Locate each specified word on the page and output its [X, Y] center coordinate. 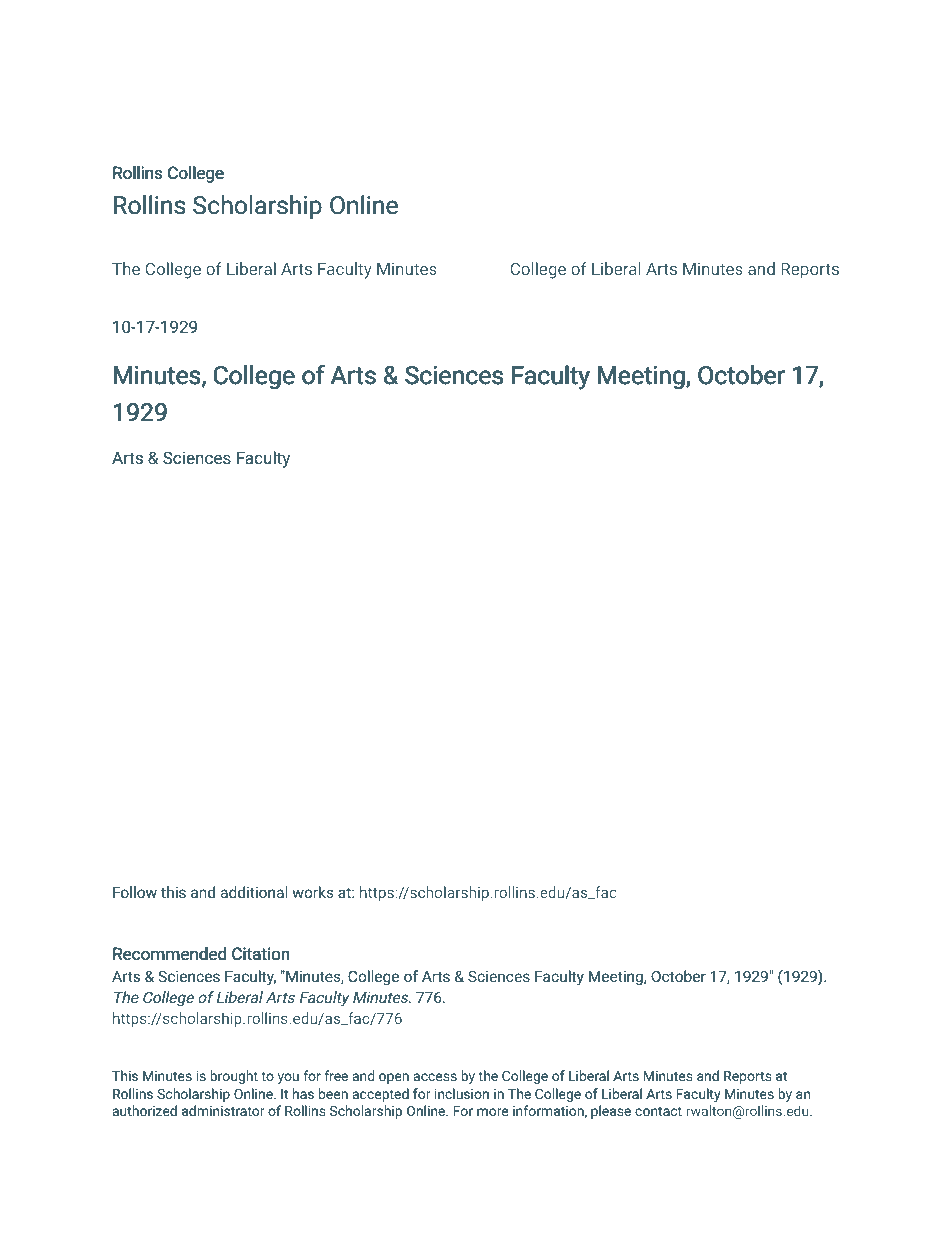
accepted [381, 1095]
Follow [135, 892]
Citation [261, 954]
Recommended [169, 954]
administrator [223, 1110]
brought [234, 1077]
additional [254, 892]
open [394, 1078]
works [313, 892]
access [435, 1077]
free [336, 1075]
